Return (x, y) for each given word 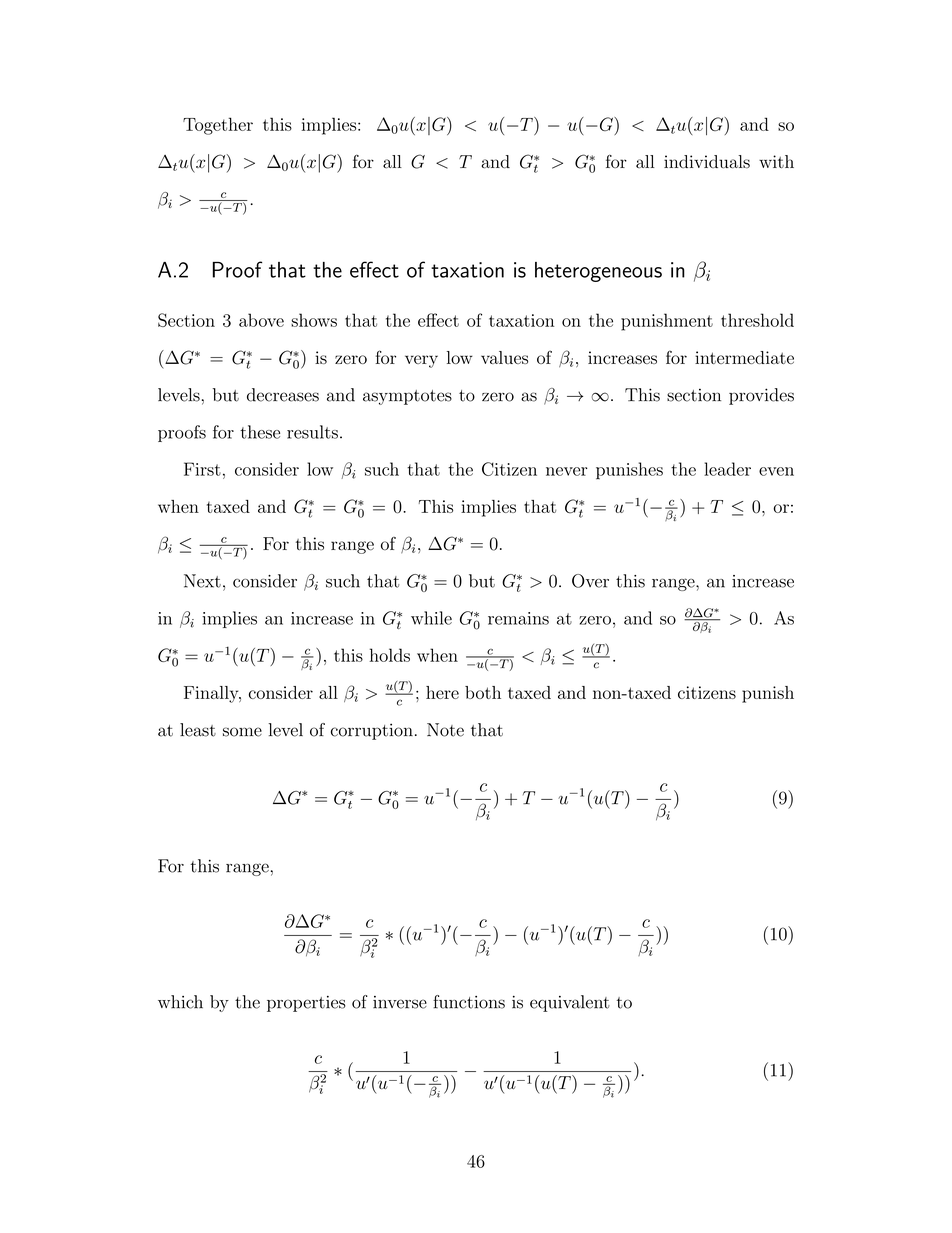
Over (590, 581)
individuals (707, 162)
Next (202, 581)
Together (218, 126)
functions (469, 1002)
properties (306, 1004)
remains (518, 618)
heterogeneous (598, 272)
